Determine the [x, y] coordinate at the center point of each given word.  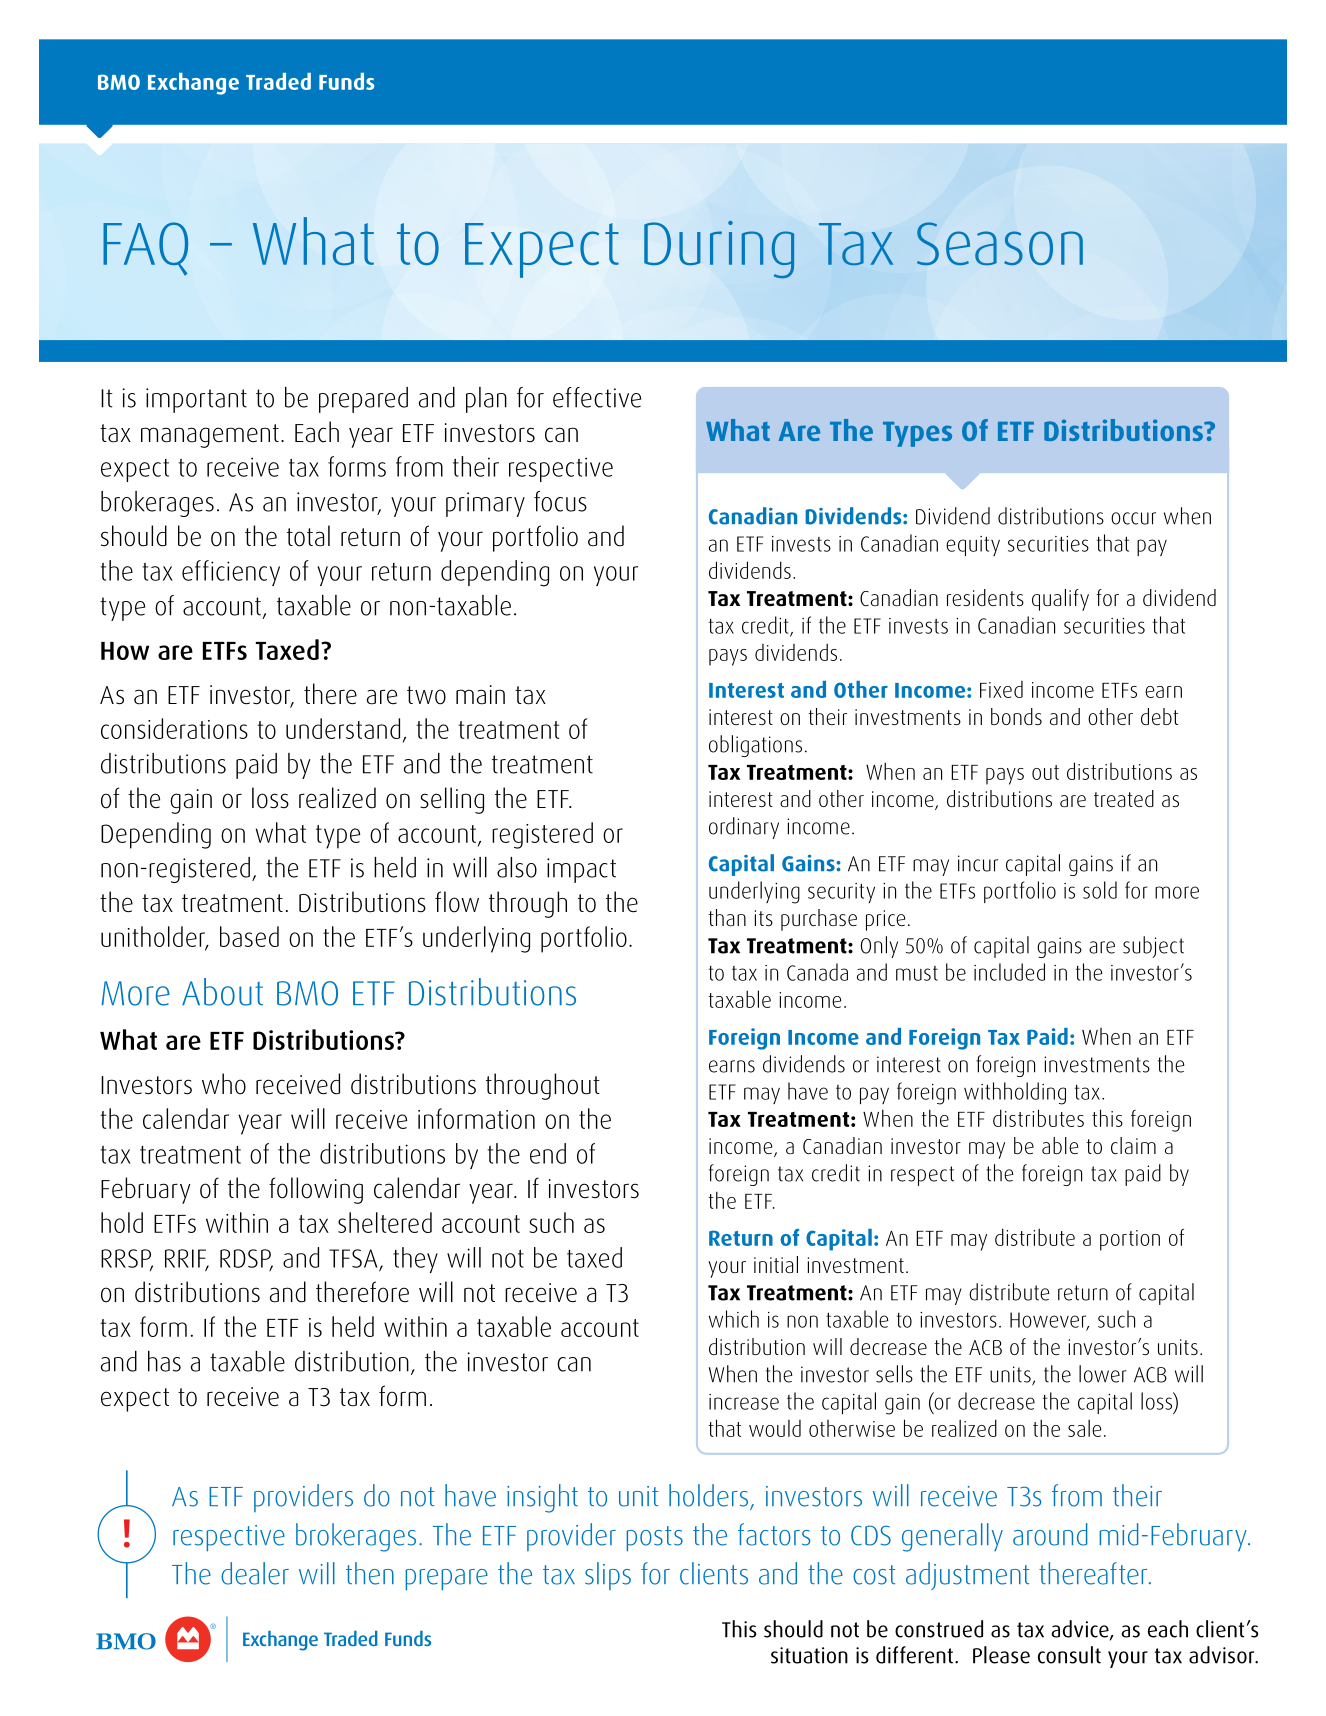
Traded [278, 81]
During [719, 250]
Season [1000, 243]
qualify [1060, 600]
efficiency [231, 573]
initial [776, 1264]
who [224, 1084]
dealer [255, 1573]
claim [1133, 1145]
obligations [755, 746]
